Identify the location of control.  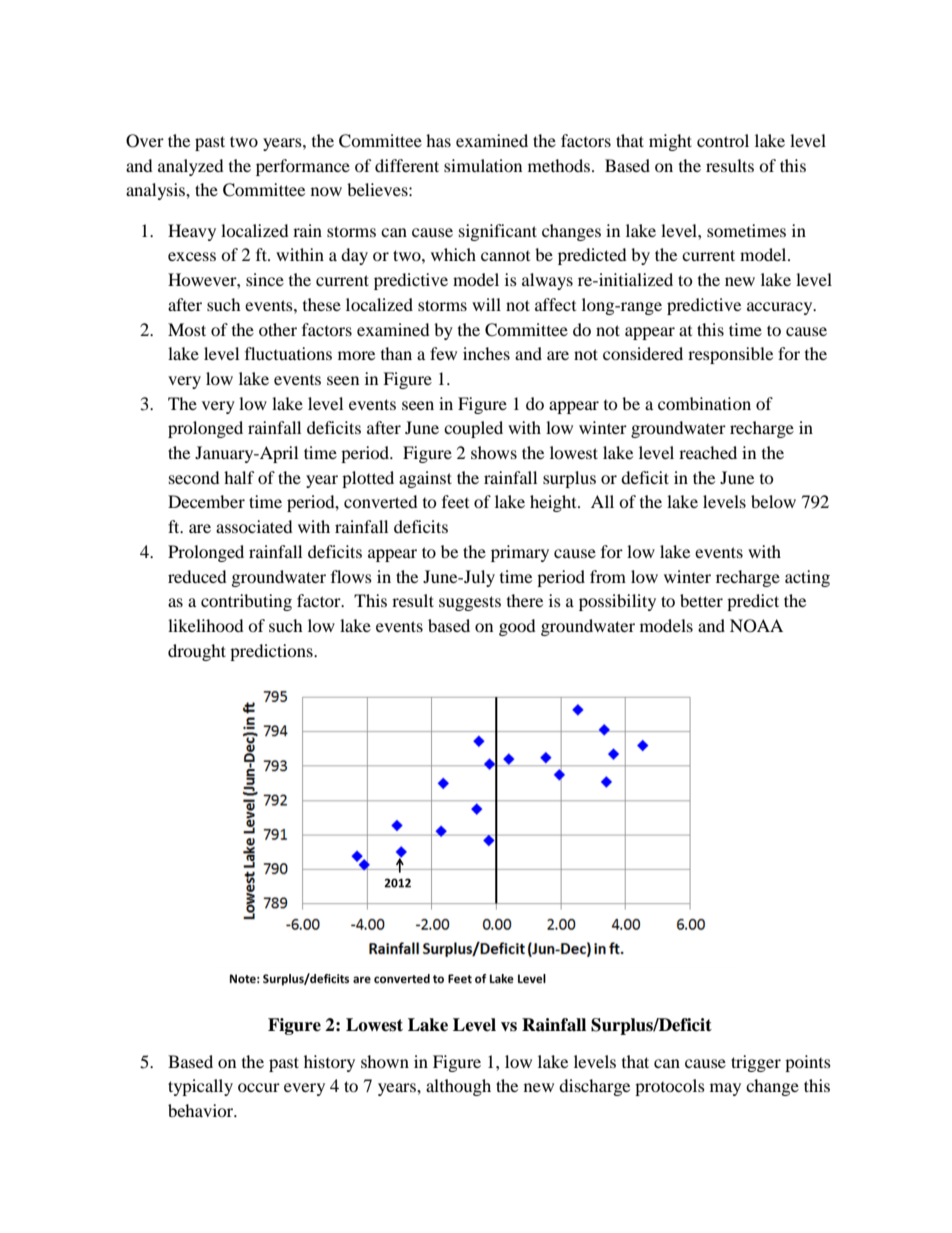
(723, 140).
